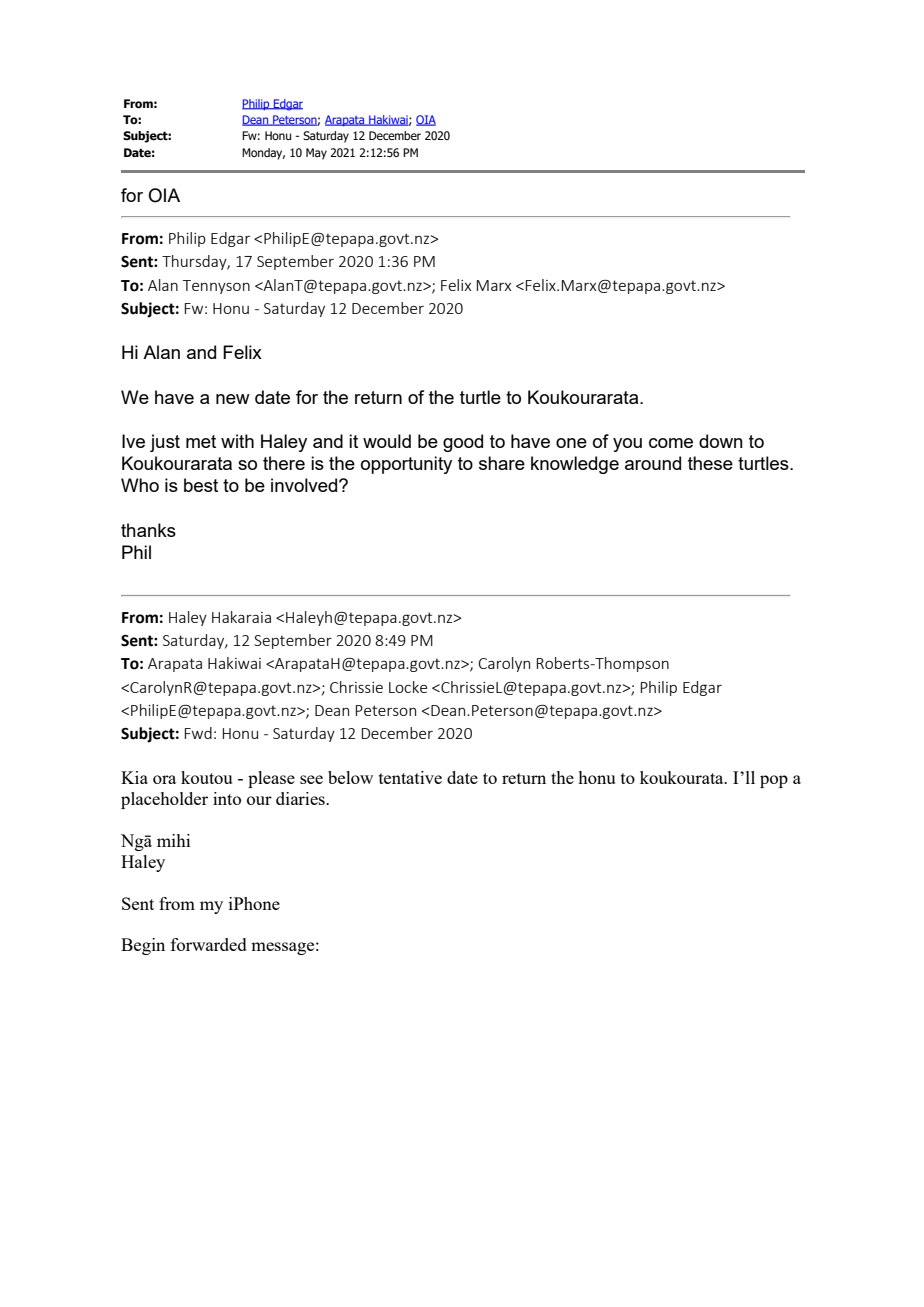  What do you see at coordinates (301, 798) in the document?
I see `diaries` at bounding box center [301, 798].
